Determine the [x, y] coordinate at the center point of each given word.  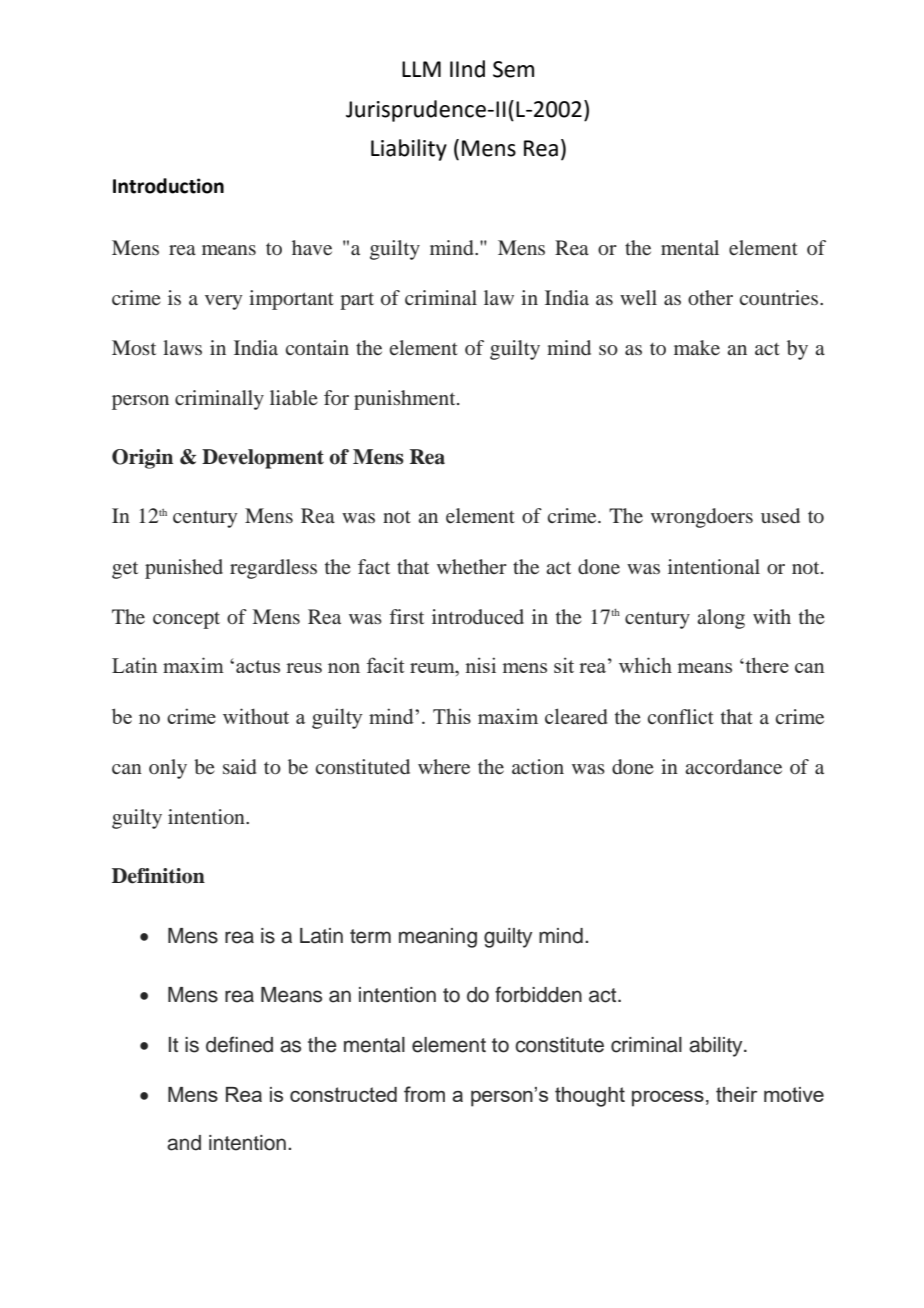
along [721, 619]
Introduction [168, 186]
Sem [513, 69]
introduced [478, 616]
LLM [421, 69]
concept [186, 620]
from [424, 1094]
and [184, 1143]
